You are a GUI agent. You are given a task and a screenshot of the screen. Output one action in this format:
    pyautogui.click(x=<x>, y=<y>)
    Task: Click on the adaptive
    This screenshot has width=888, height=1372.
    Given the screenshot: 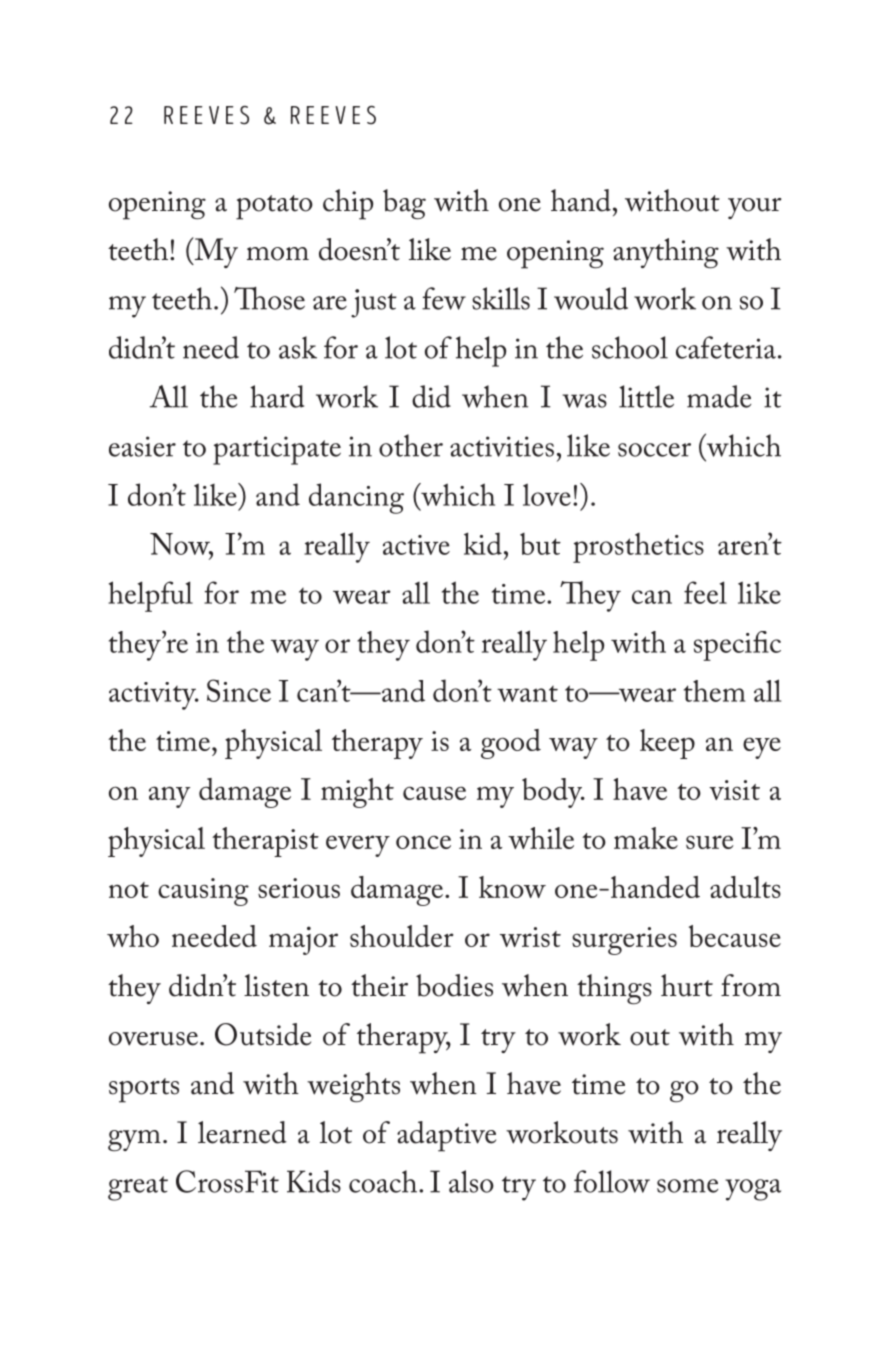 What is the action you would take?
    pyautogui.click(x=446, y=1136)
